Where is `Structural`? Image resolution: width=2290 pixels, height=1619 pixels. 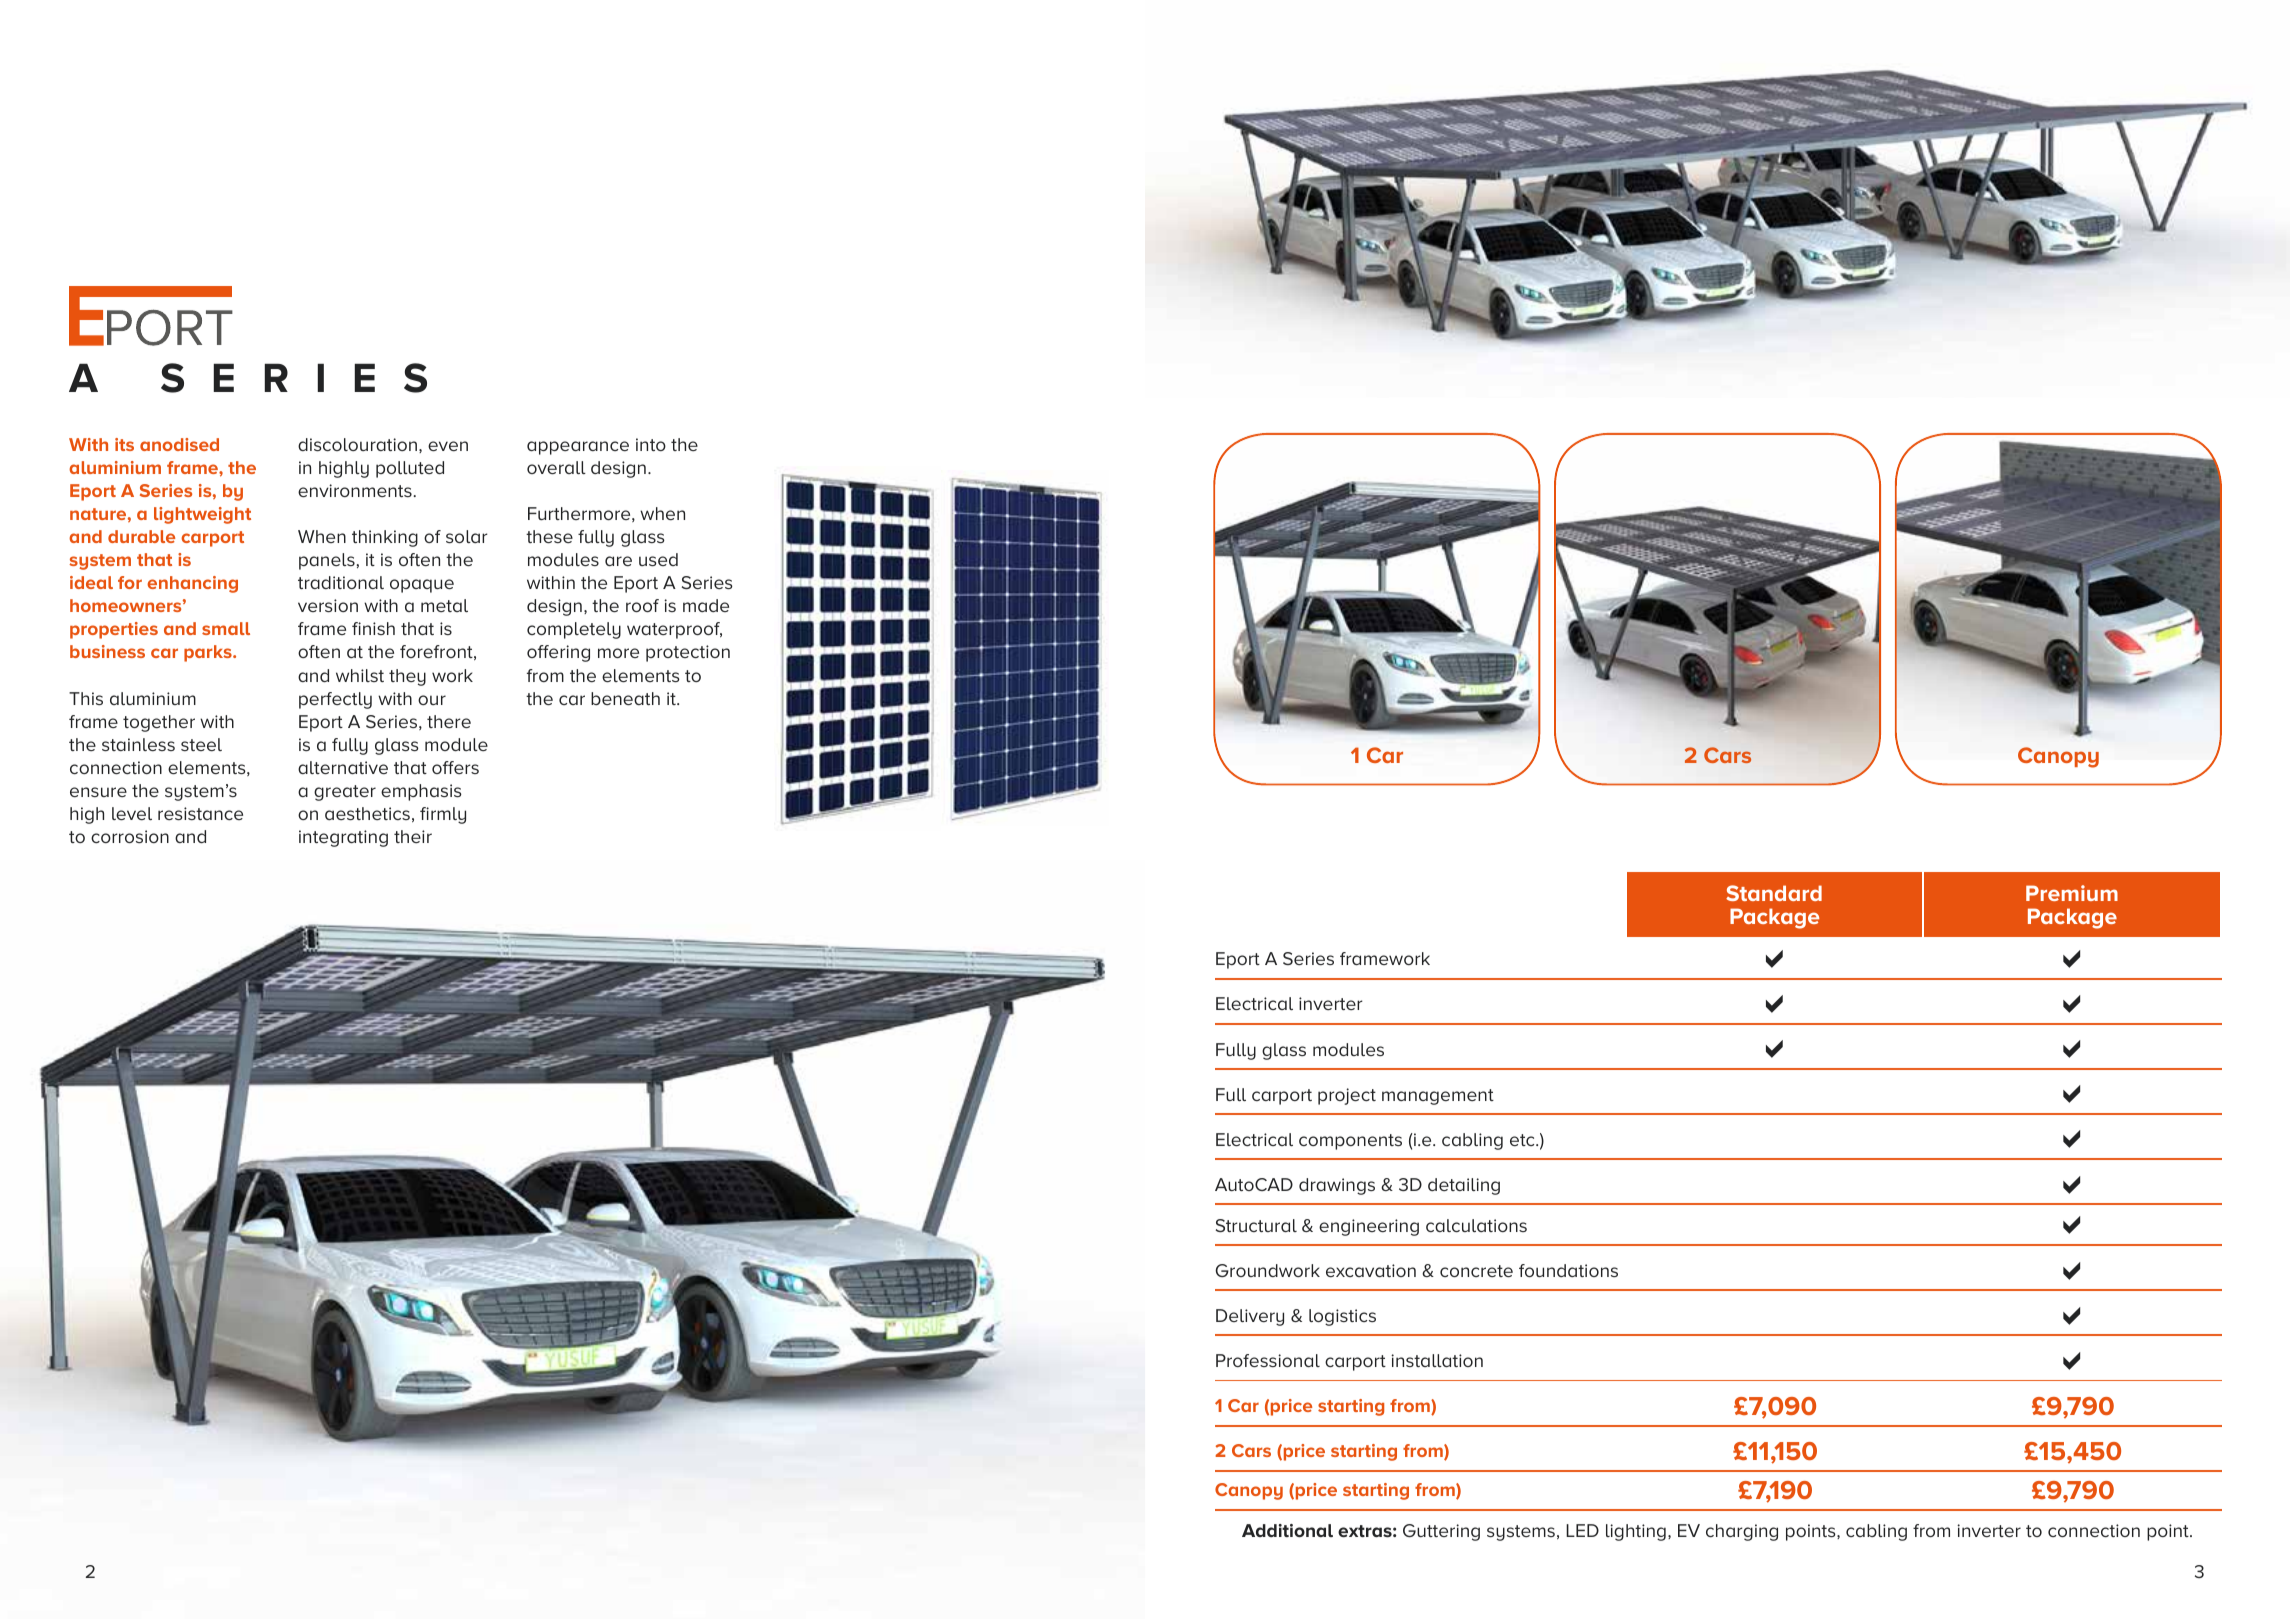 Structural is located at coordinates (1256, 1225).
